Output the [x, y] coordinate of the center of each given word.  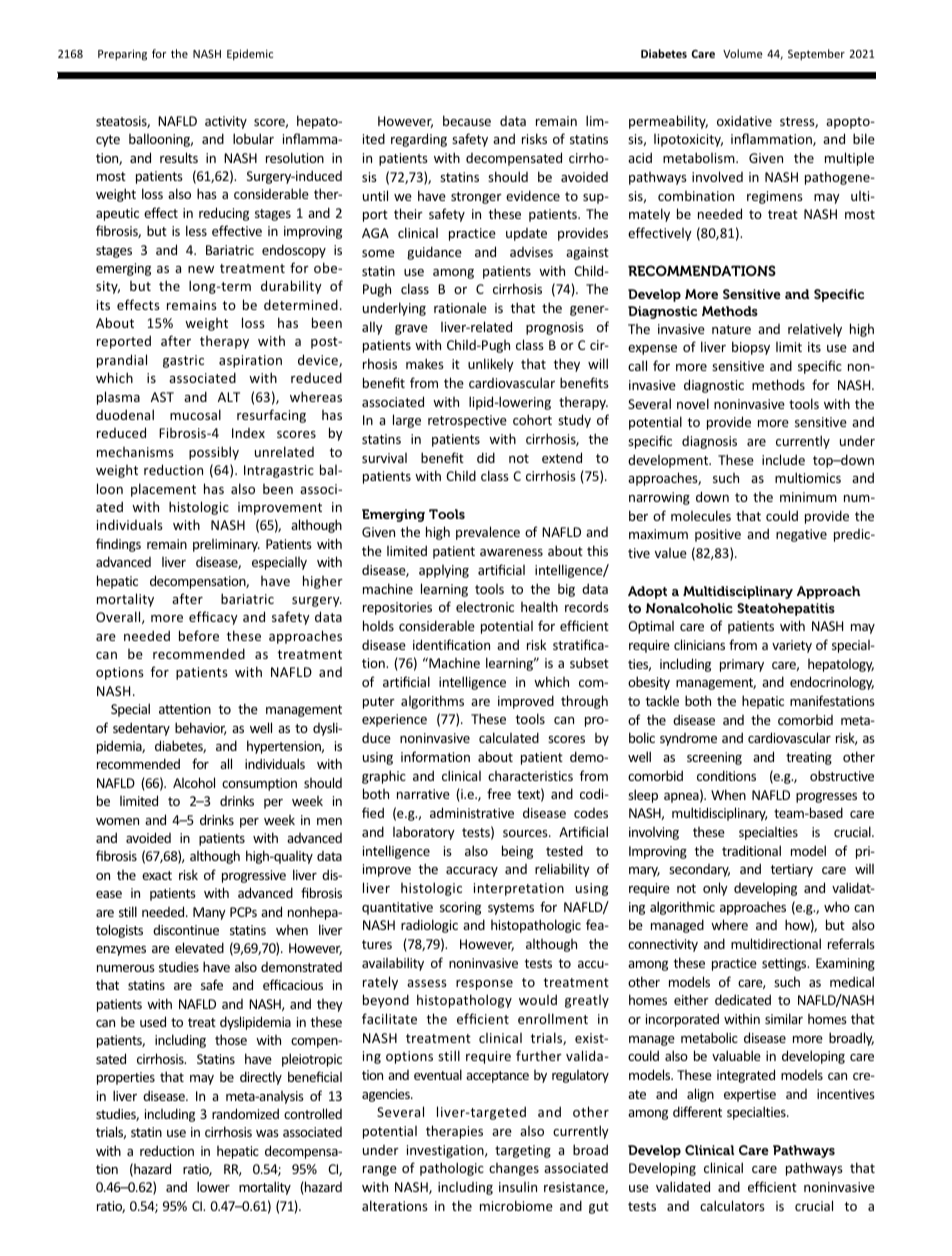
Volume [743, 53]
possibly [214, 453]
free [499, 793]
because [467, 120]
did [486, 457]
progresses [826, 798]
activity [226, 122]
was [267, 1133]
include [783, 459]
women [117, 821]
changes [514, 1169]
